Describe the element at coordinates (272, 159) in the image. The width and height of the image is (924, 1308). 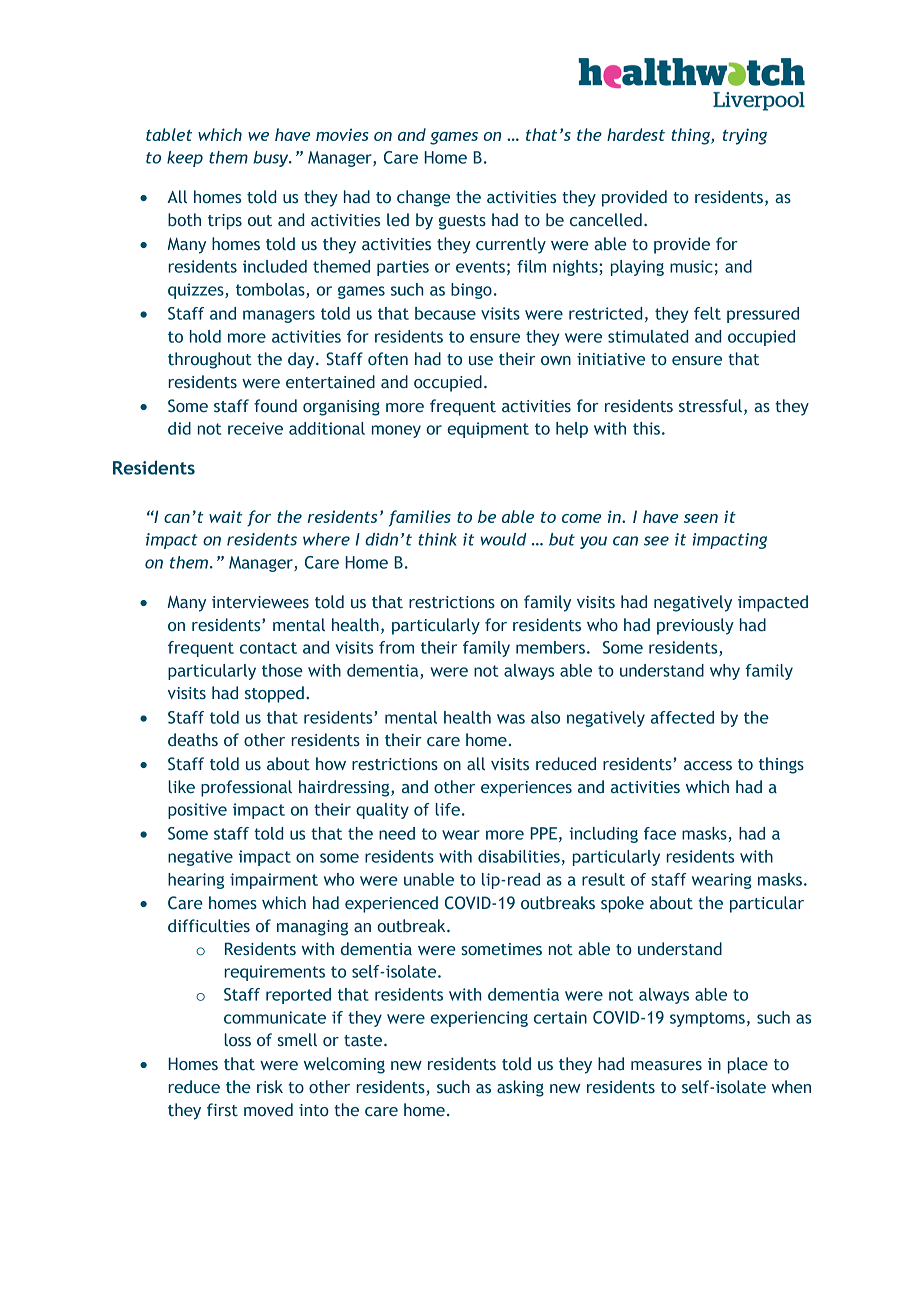
I see `busy` at that location.
